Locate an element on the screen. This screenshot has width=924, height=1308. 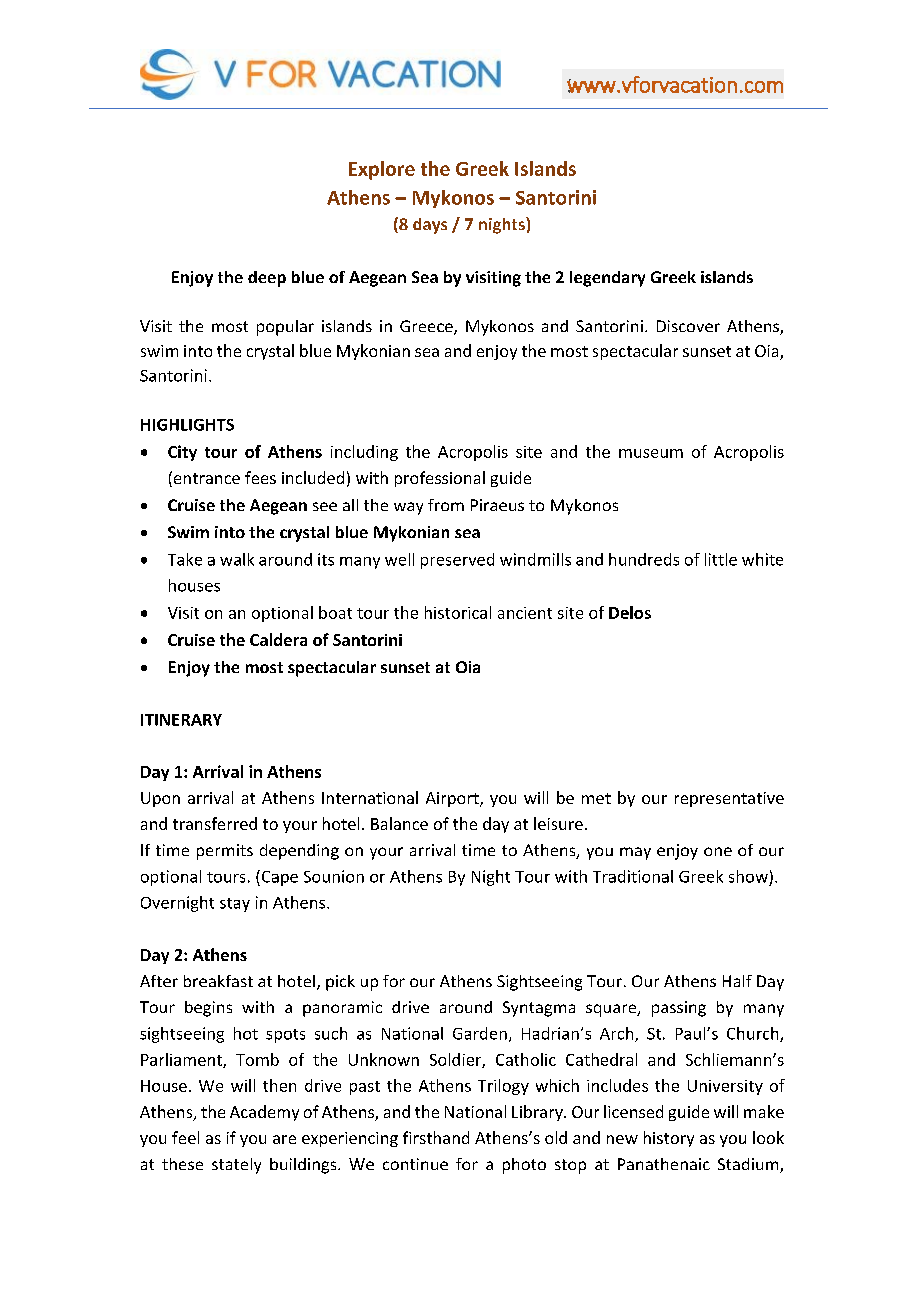
legendary is located at coordinates (607, 279).
